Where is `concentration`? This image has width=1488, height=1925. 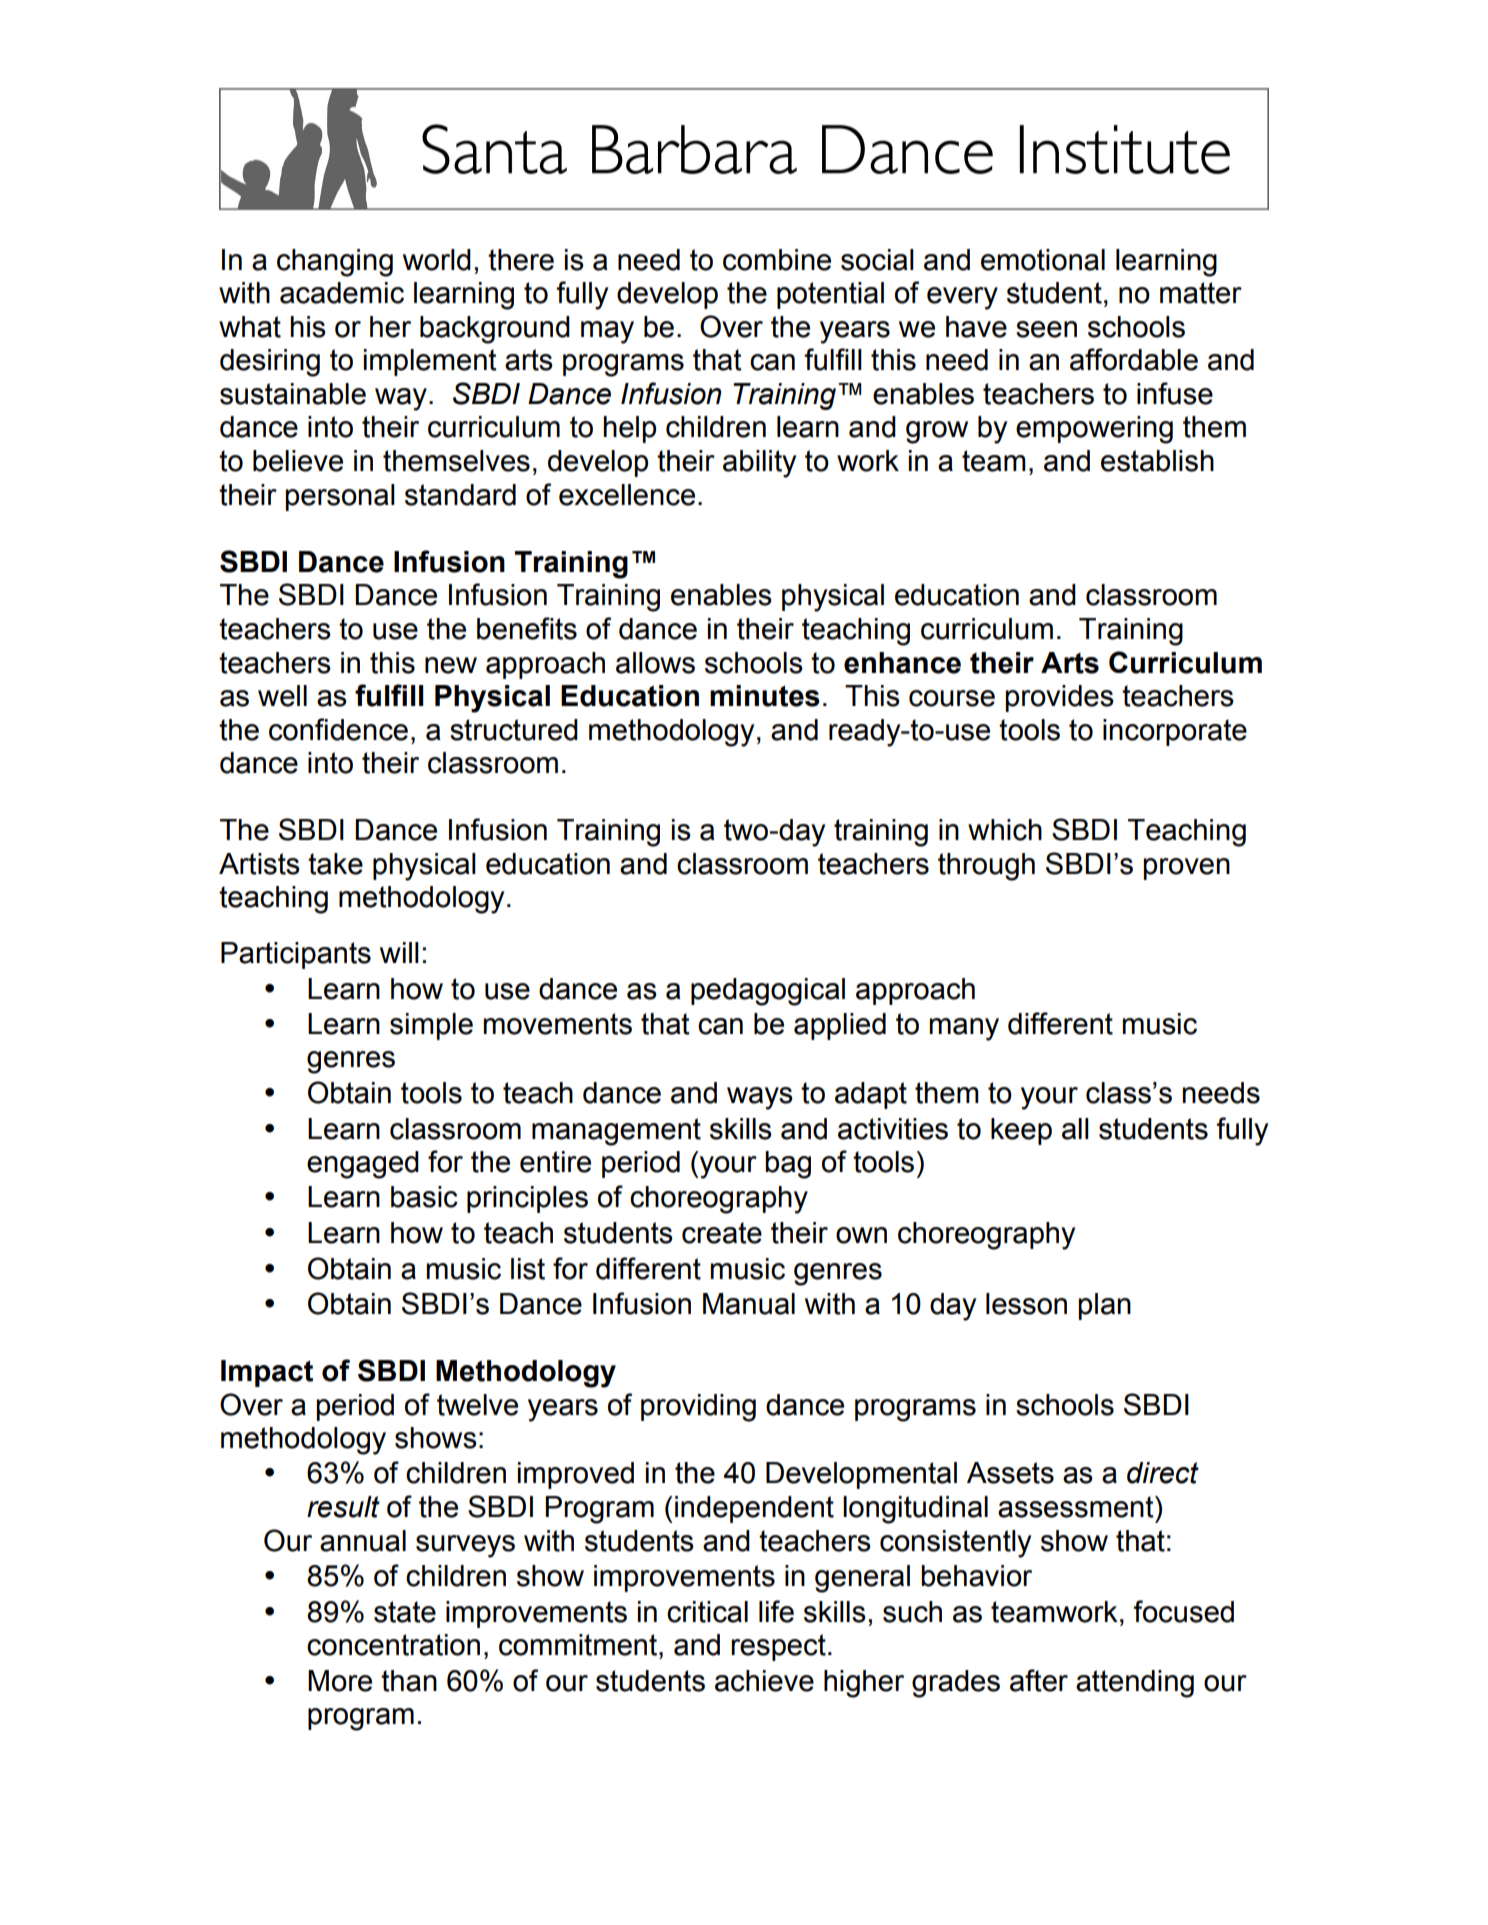 concentration is located at coordinates (393, 1645).
